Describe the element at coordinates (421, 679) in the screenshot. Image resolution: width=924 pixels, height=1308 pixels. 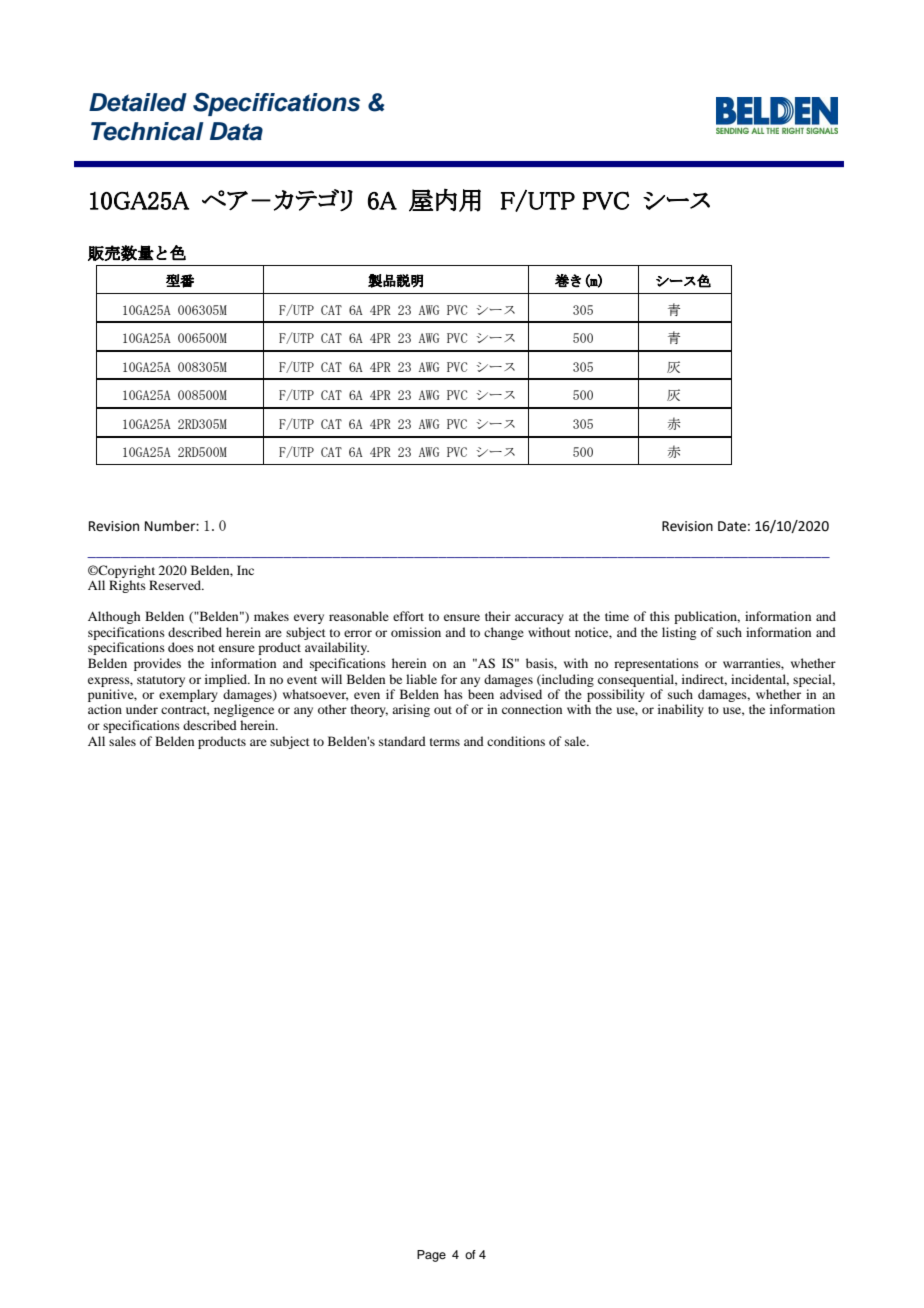
I see `liable` at that location.
